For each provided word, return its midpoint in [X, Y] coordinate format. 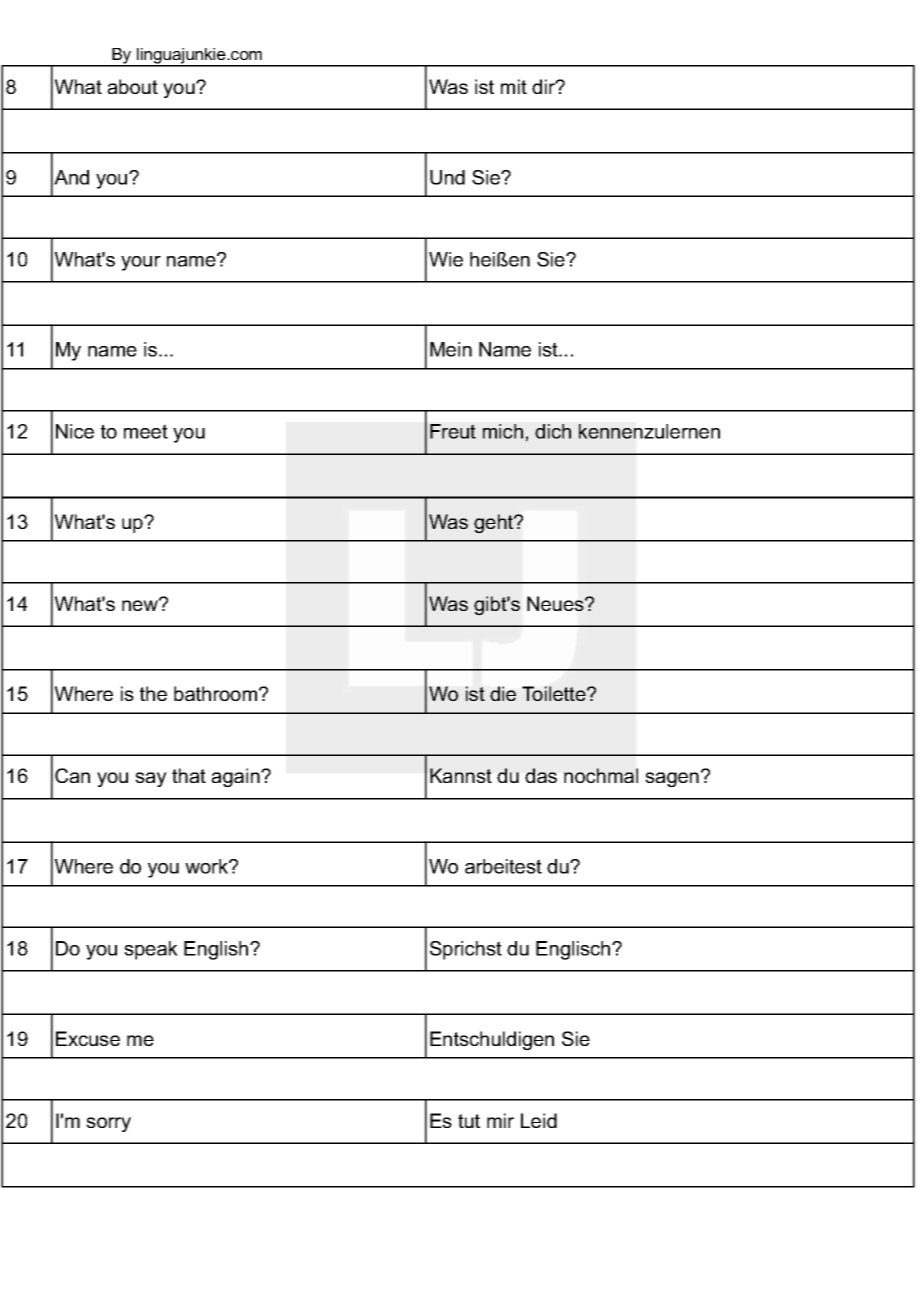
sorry [108, 1124]
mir [500, 1120]
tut [469, 1121]
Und [447, 177]
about [132, 86]
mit [514, 86]
